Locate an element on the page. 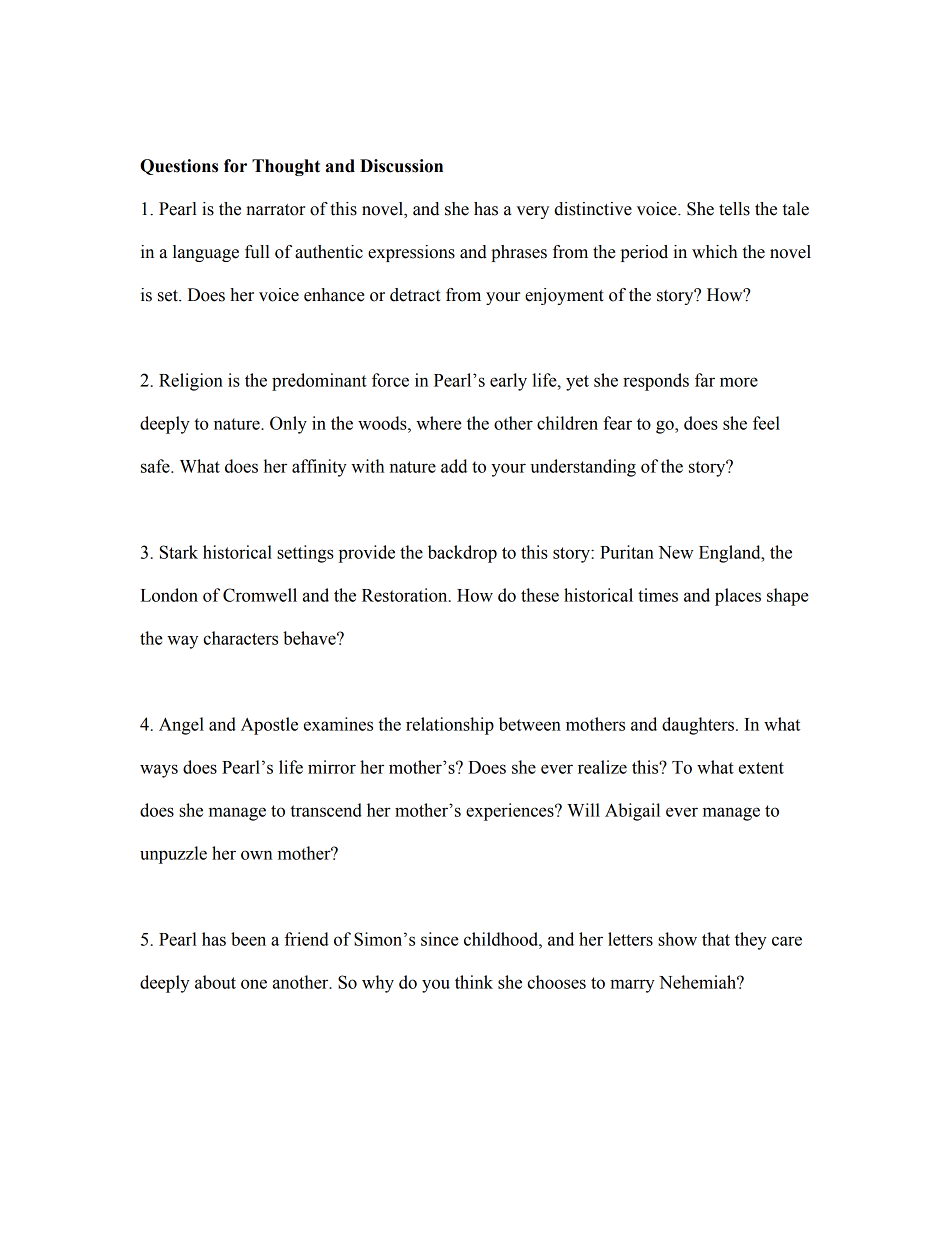 The image size is (952, 1233). far is located at coordinates (705, 380).
